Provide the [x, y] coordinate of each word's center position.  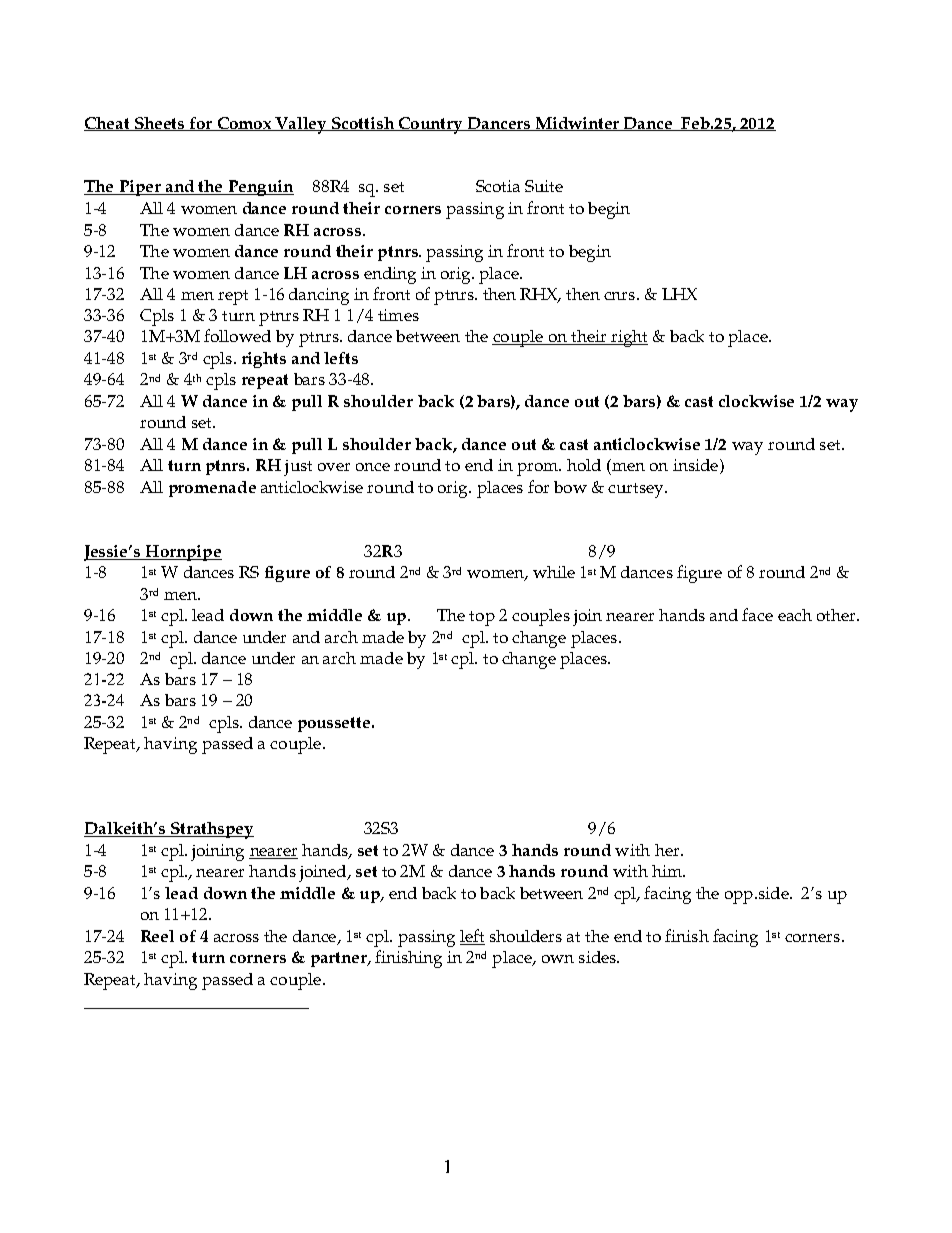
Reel [157, 936]
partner [340, 959]
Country [431, 125]
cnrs [621, 296]
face [757, 614]
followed [237, 335]
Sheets [160, 124]
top [482, 618]
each [795, 615]
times [398, 315]
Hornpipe [183, 553]
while [554, 572]
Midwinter [578, 124]
